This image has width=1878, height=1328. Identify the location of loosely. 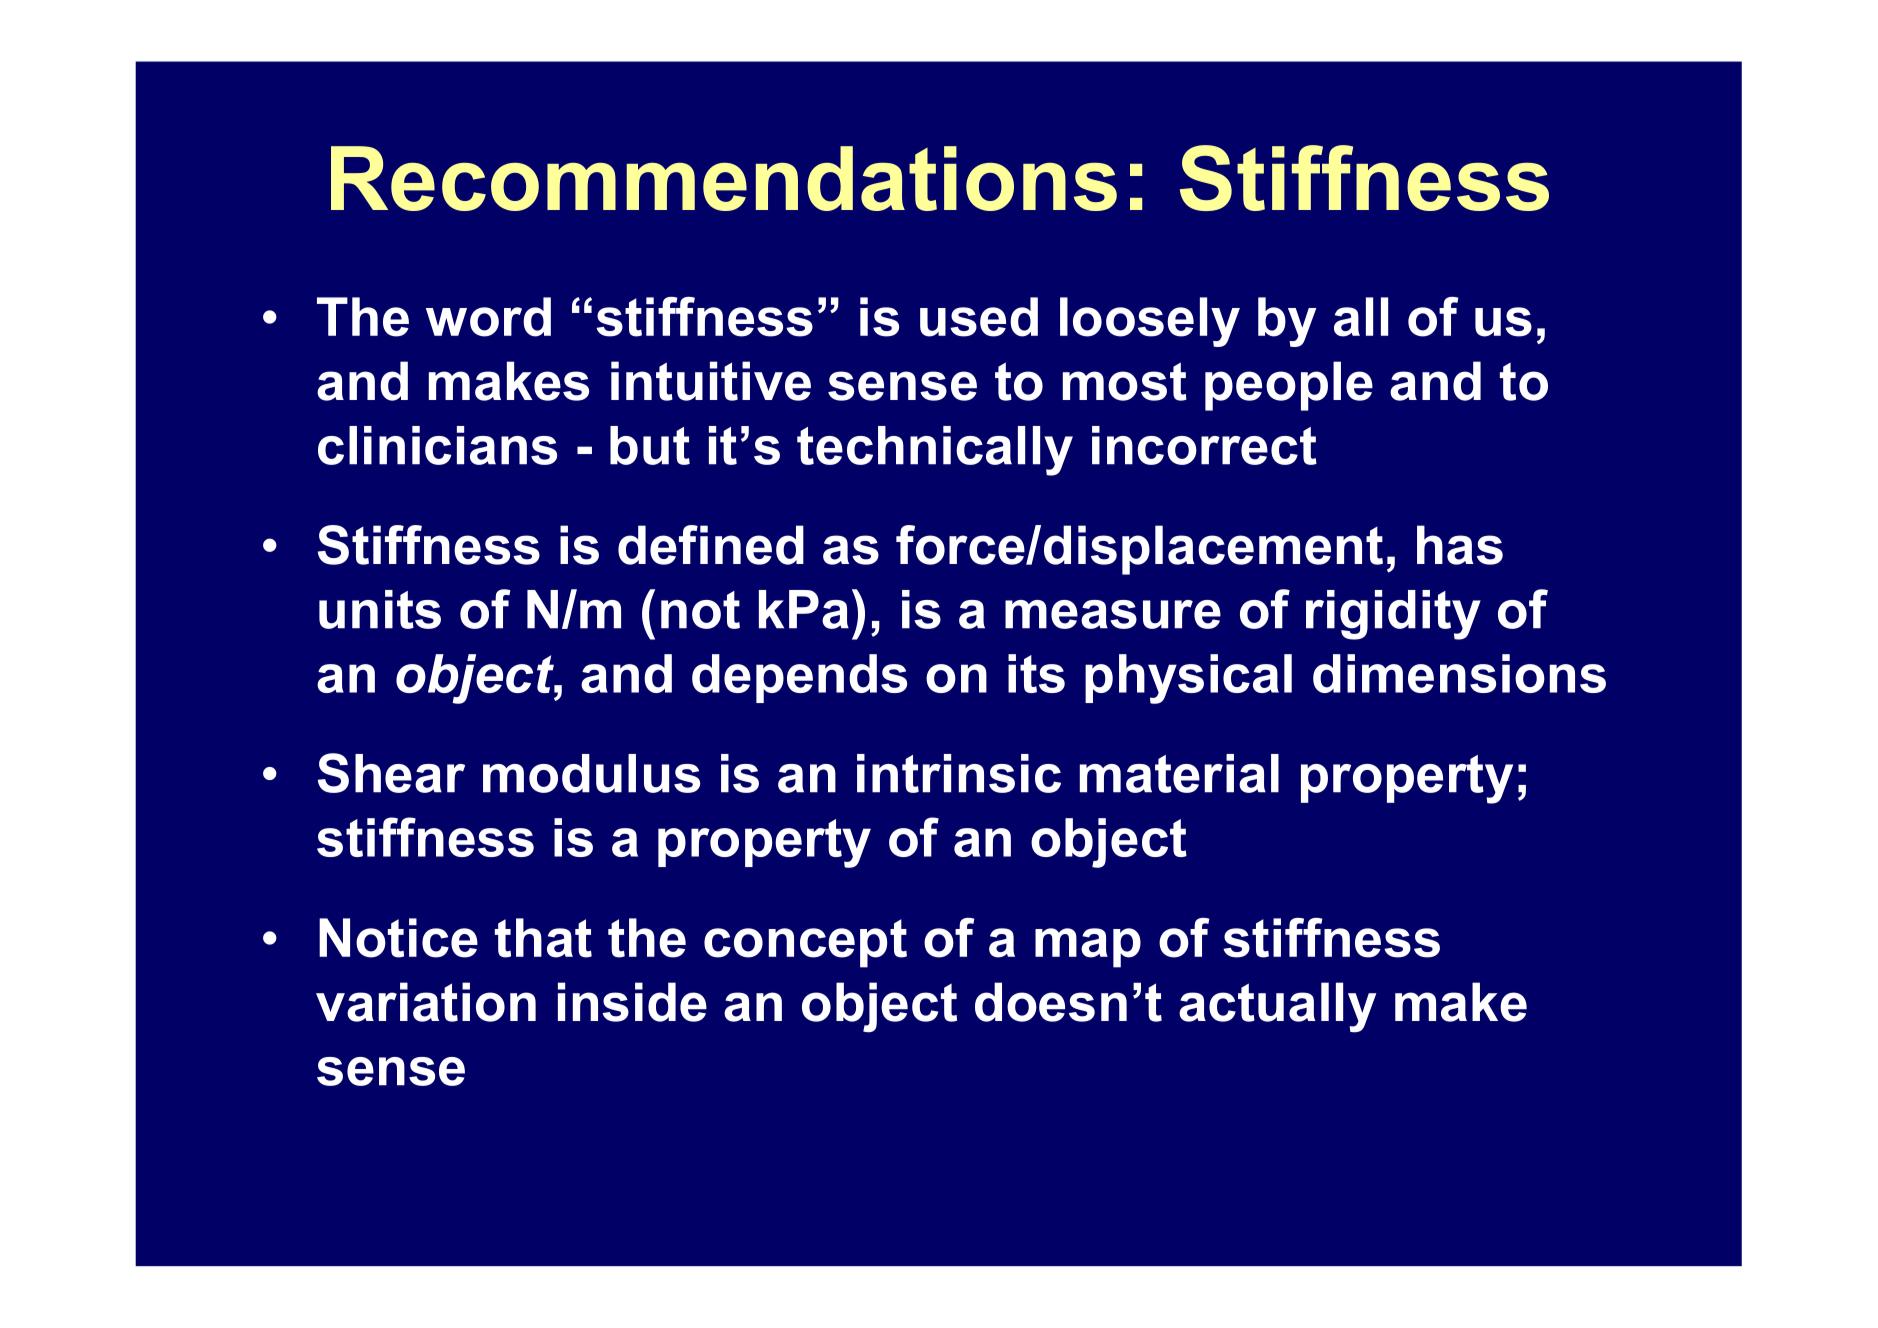
(1150, 322).
